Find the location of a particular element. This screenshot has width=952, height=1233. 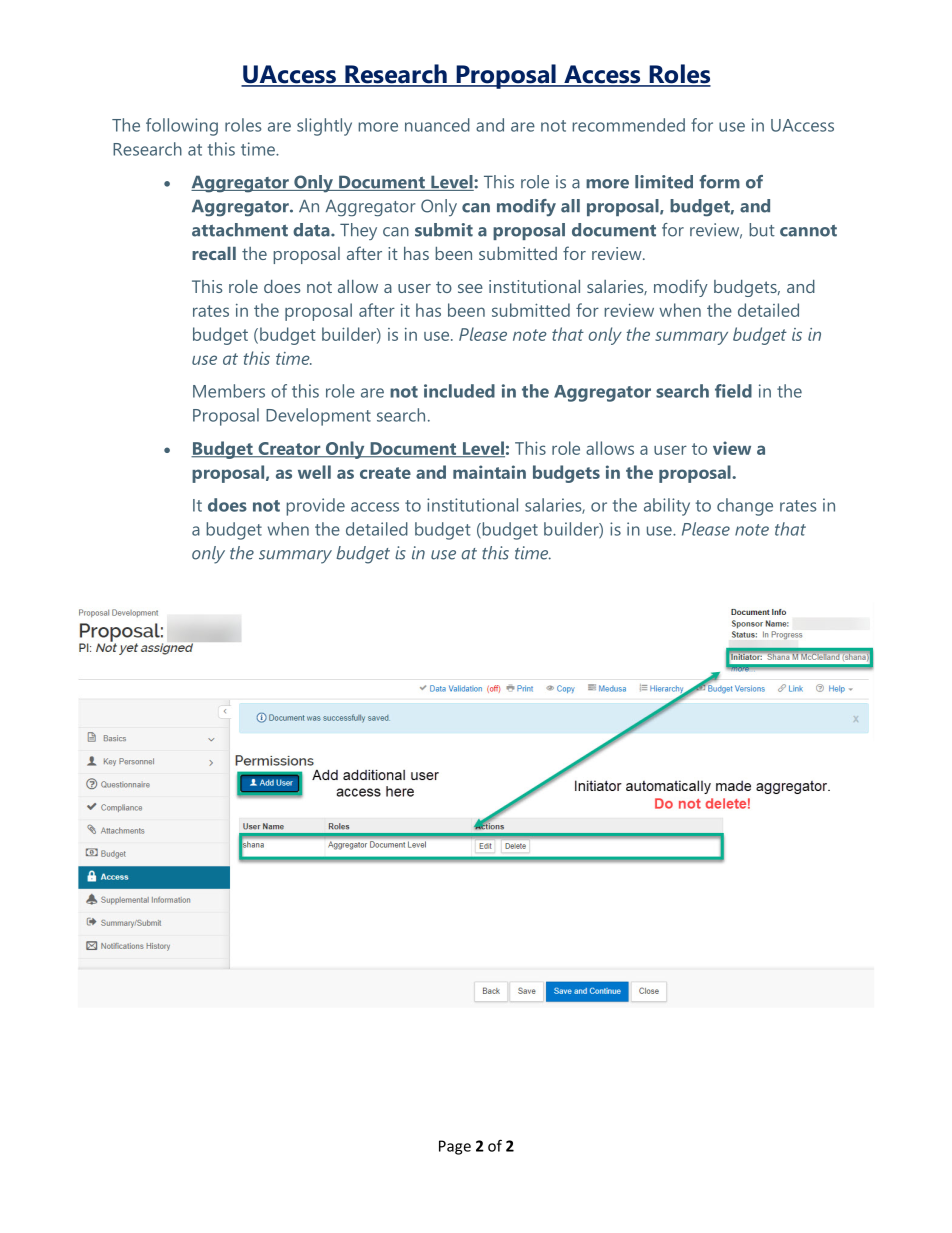

slightly is located at coordinates (324, 127).
